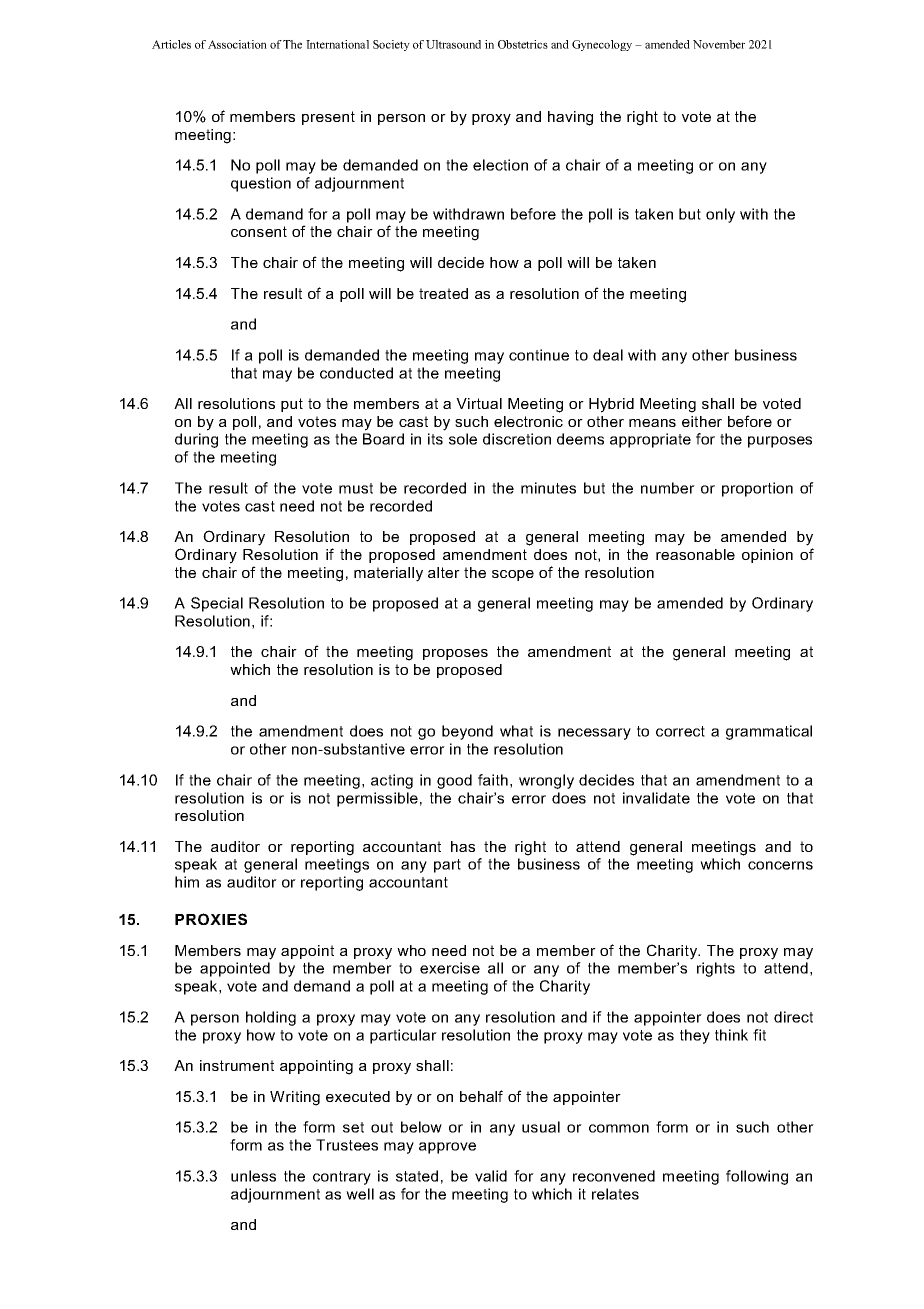 The image size is (924, 1309). What do you see at coordinates (731, 1035) in the screenshot?
I see `think` at bounding box center [731, 1035].
